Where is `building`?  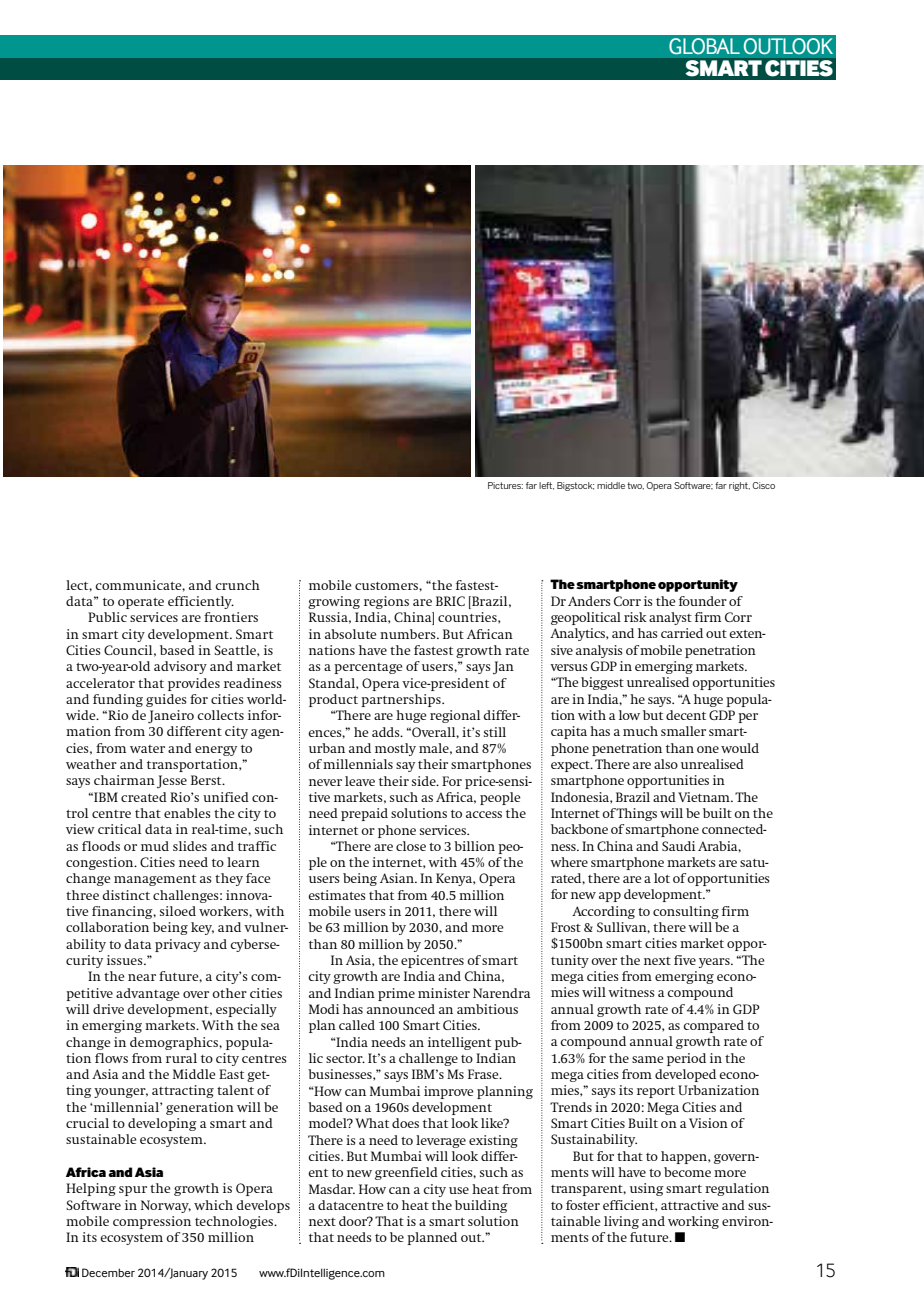
building is located at coordinates (481, 1206).
